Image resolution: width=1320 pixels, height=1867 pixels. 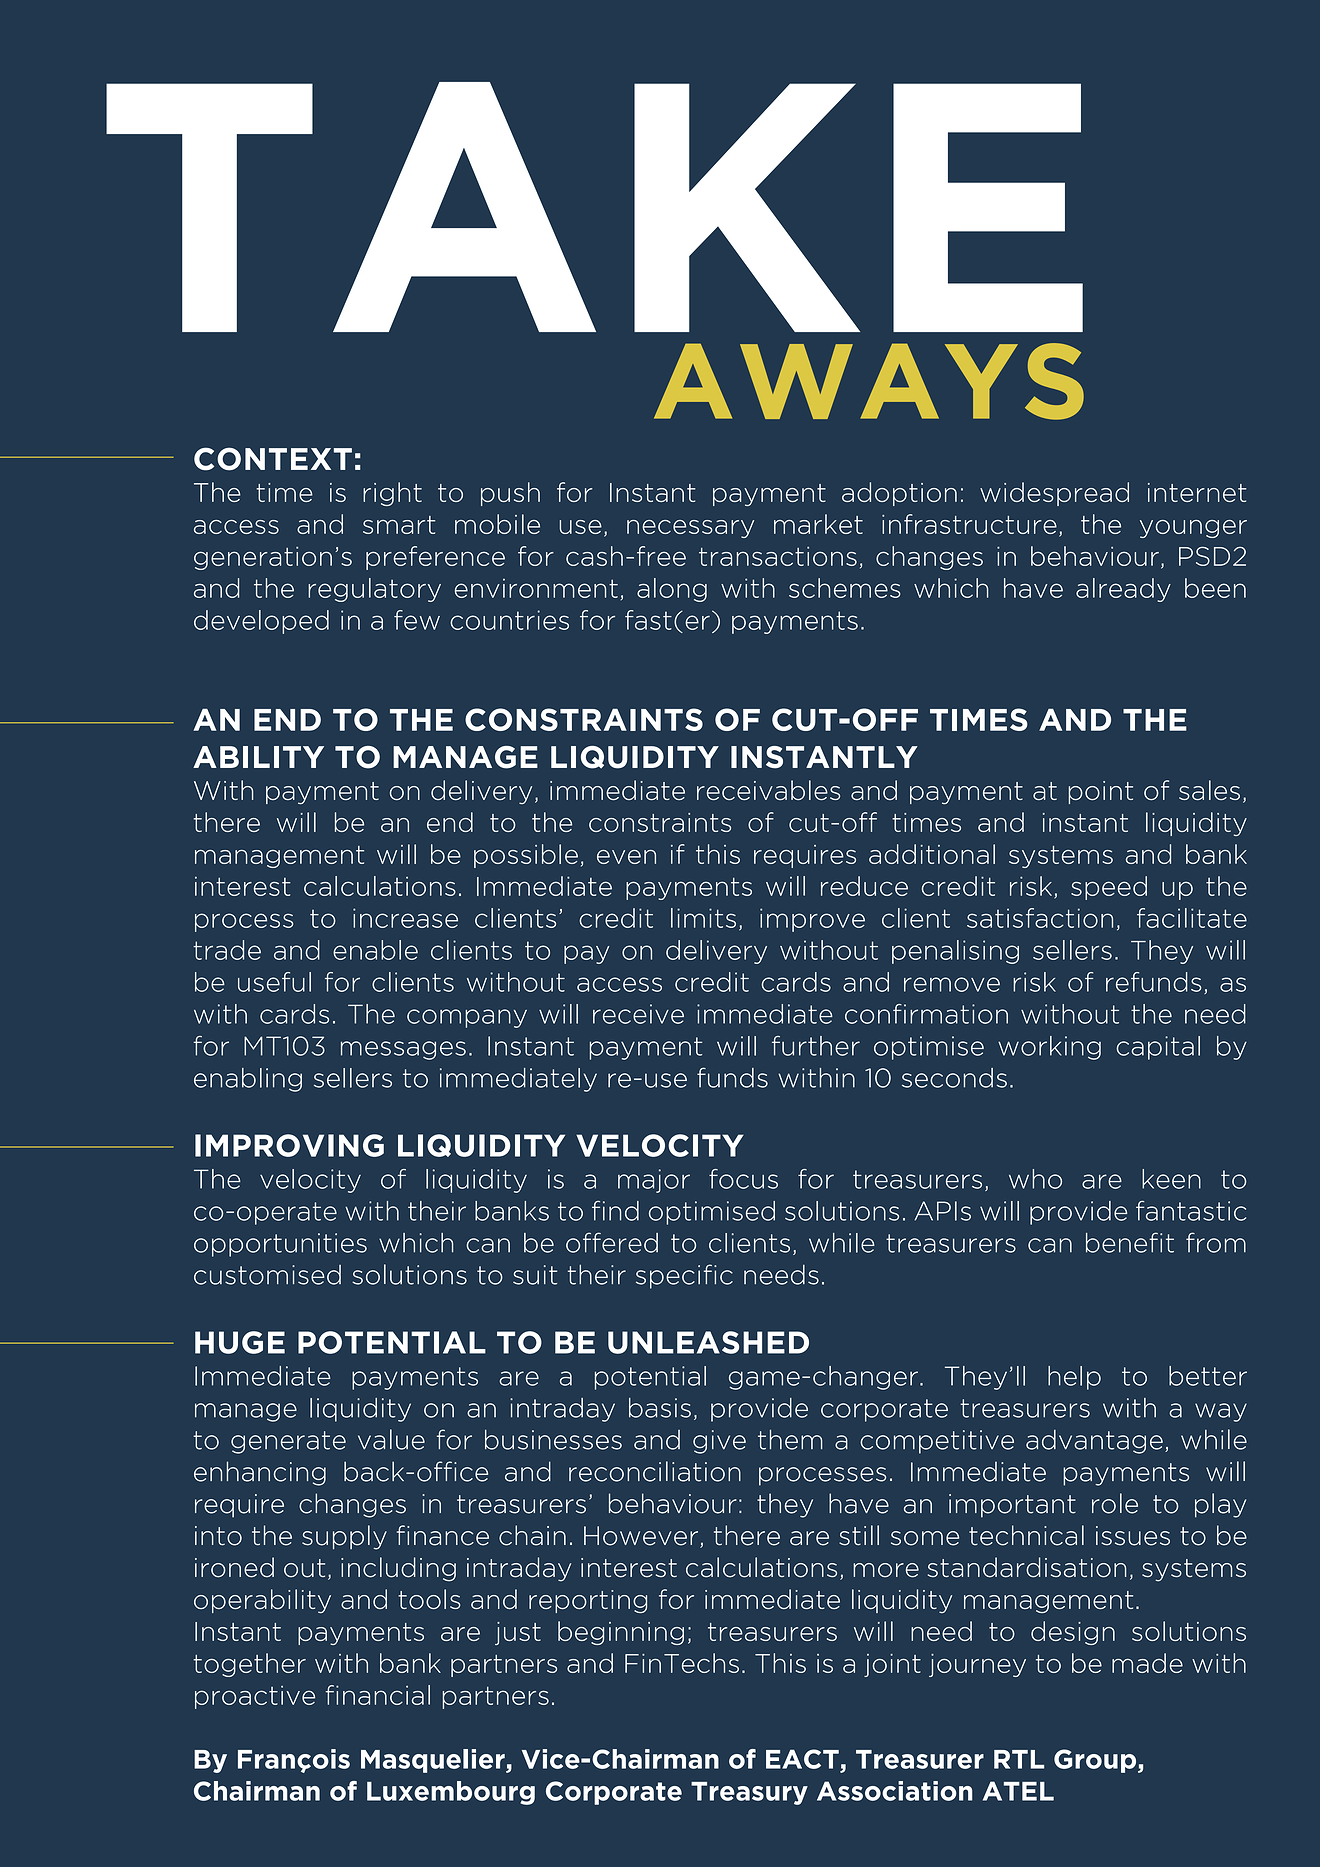 I want to click on benefit, so click(x=1130, y=1242).
